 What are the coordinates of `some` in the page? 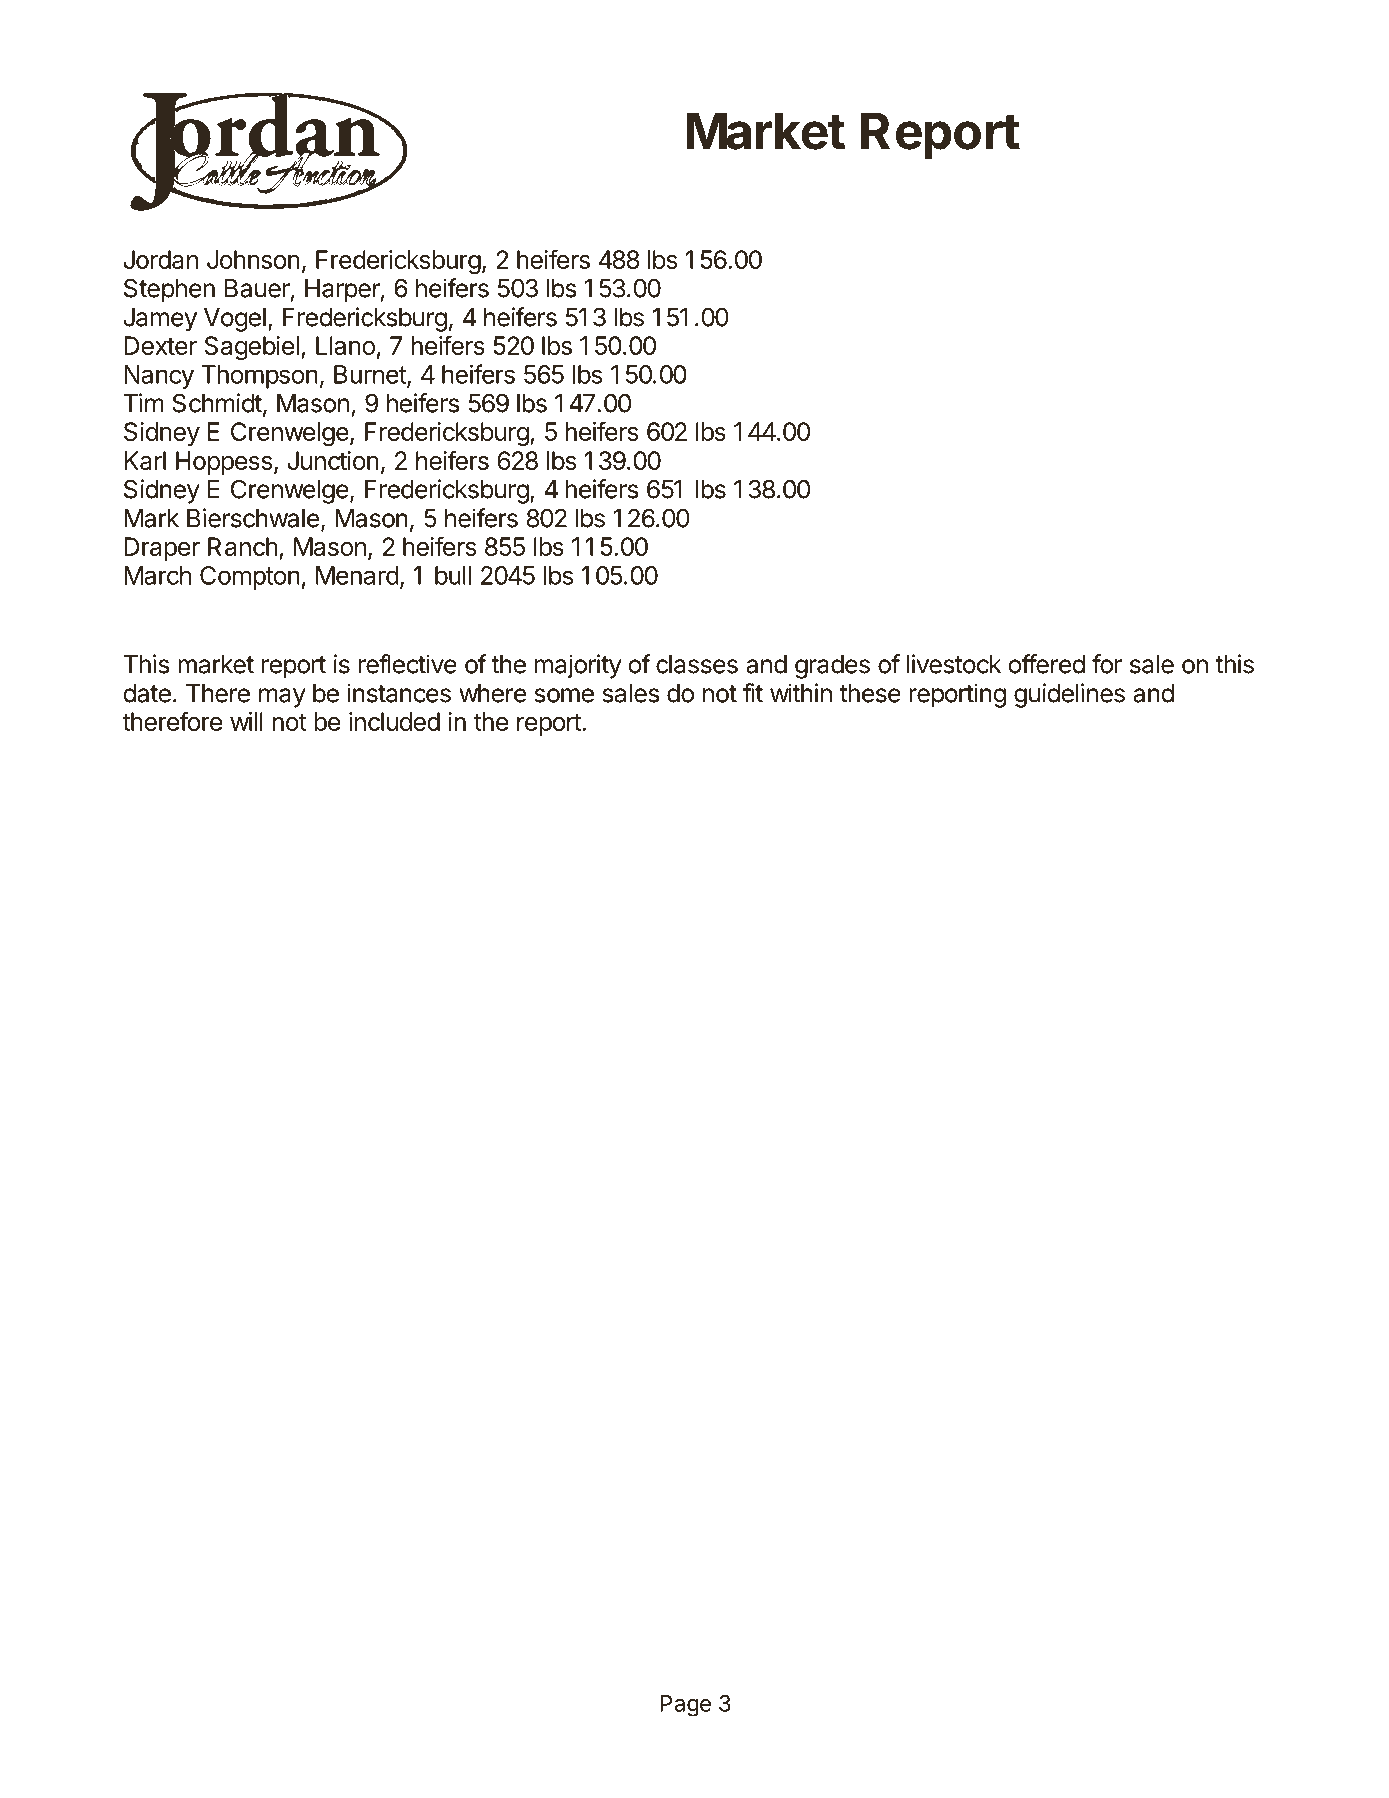 It's located at (564, 695).
